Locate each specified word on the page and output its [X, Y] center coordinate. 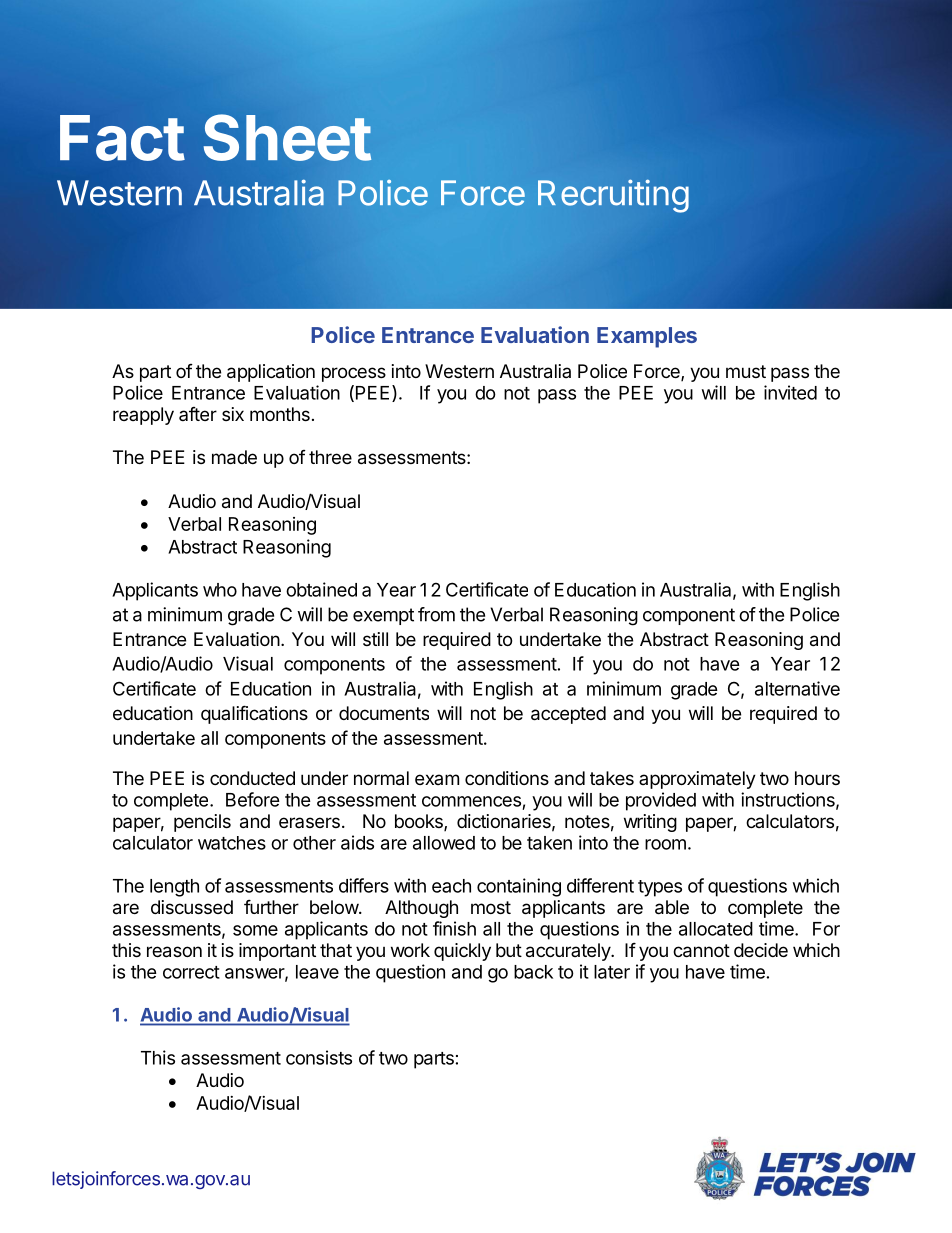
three [330, 457]
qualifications [254, 714]
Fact [122, 138]
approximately [697, 780]
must [746, 371]
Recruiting [613, 196]
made [234, 457]
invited [790, 392]
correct [191, 972]
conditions [507, 778]
